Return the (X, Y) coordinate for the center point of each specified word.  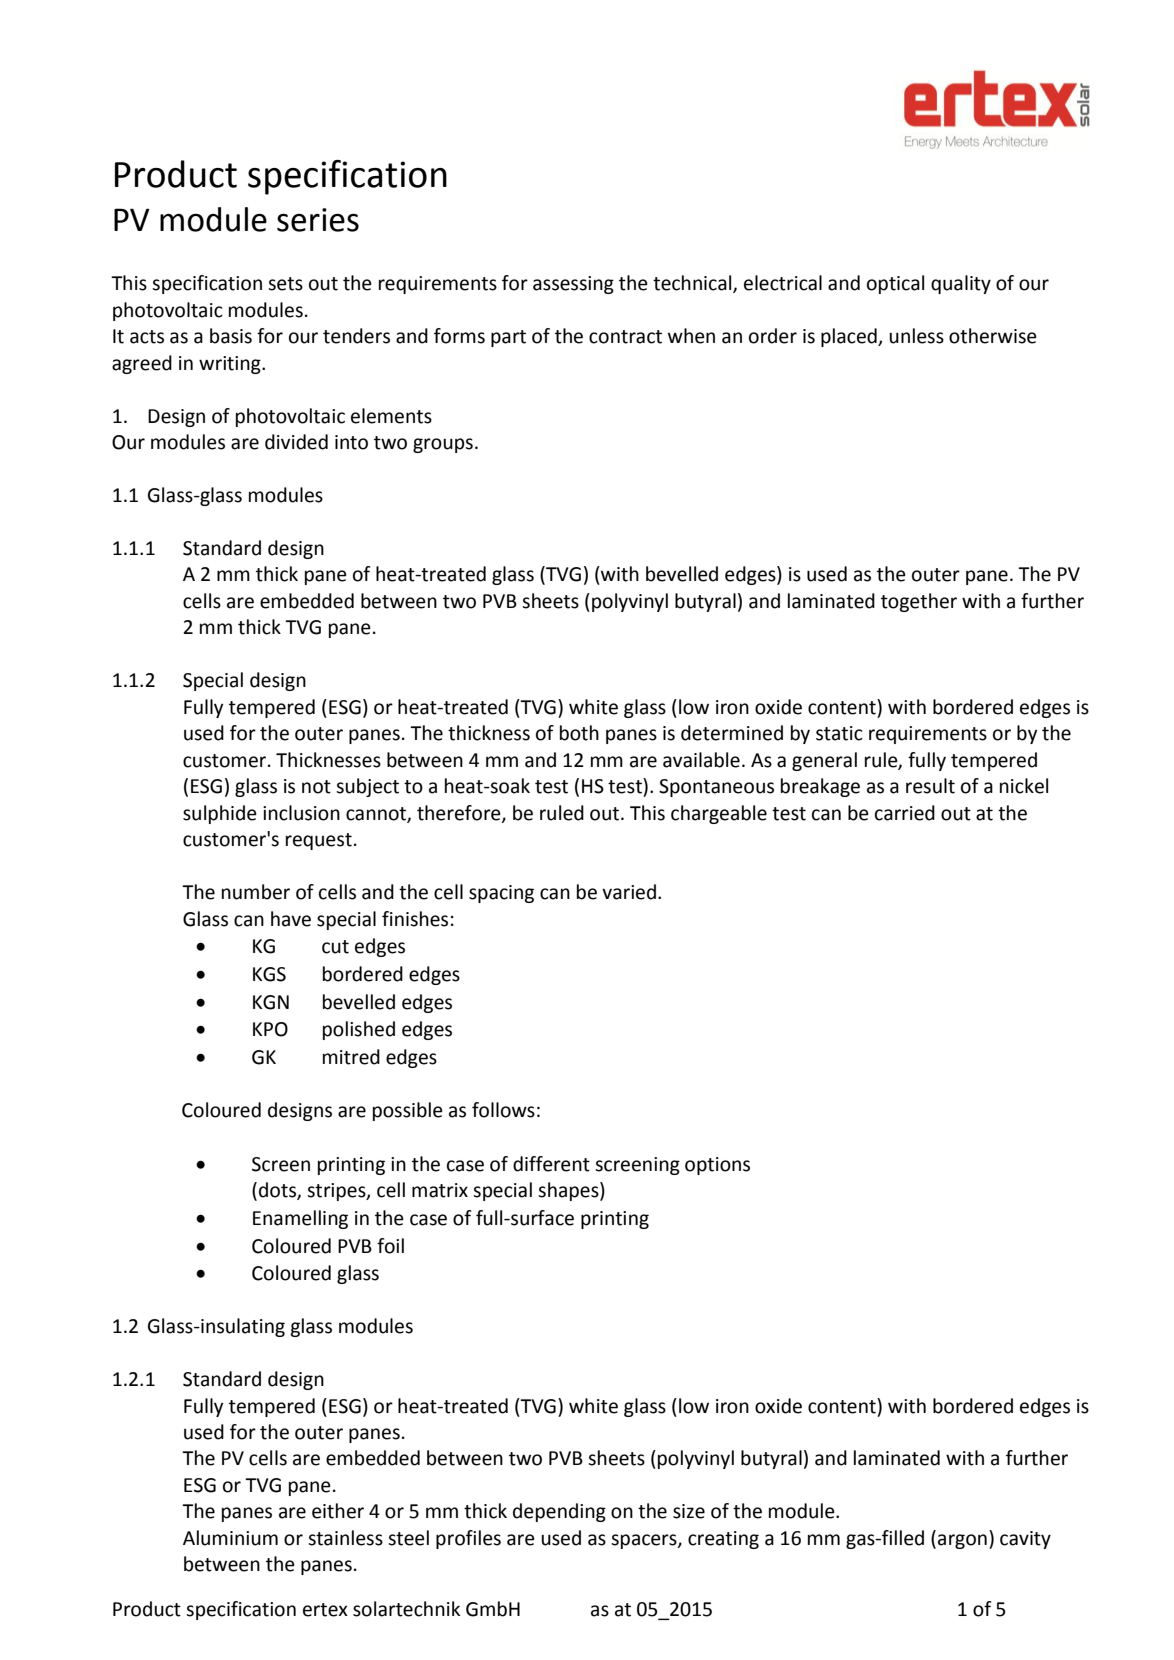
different (551, 1164)
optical (895, 284)
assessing (573, 285)
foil (390, 1246)
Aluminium (230, 1538)
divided (296, 442)
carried (905, 813)
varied (629, 892)
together (919, 602)
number (256, 892)
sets (285, 284)
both (579, 733)
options (717, 1166)
